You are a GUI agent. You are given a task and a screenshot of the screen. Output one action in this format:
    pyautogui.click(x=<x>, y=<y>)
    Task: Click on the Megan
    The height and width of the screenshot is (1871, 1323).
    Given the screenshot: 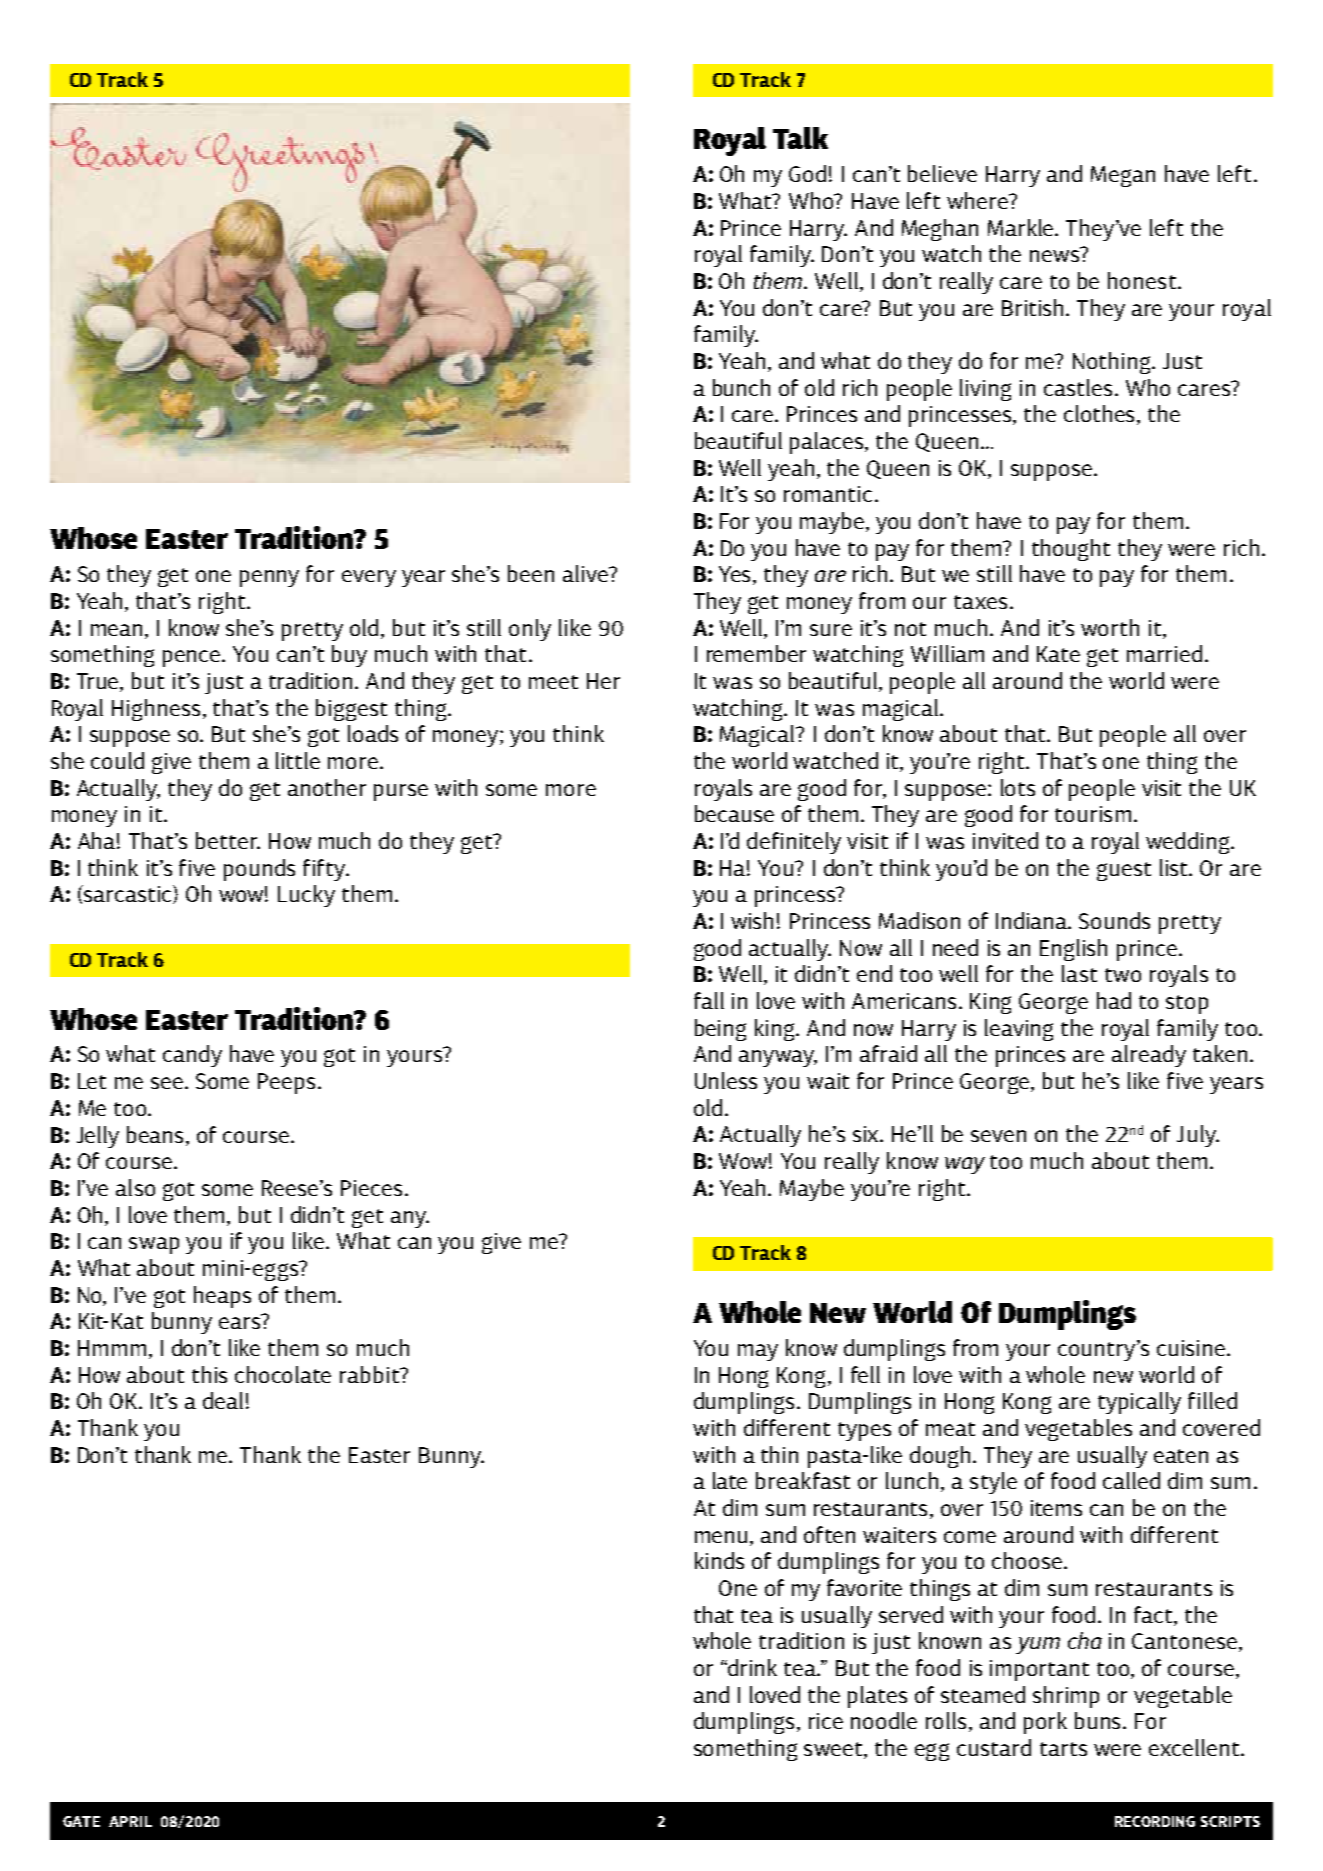 What is the action you would take?
    pyautogui.click(x=1123, y=176)
